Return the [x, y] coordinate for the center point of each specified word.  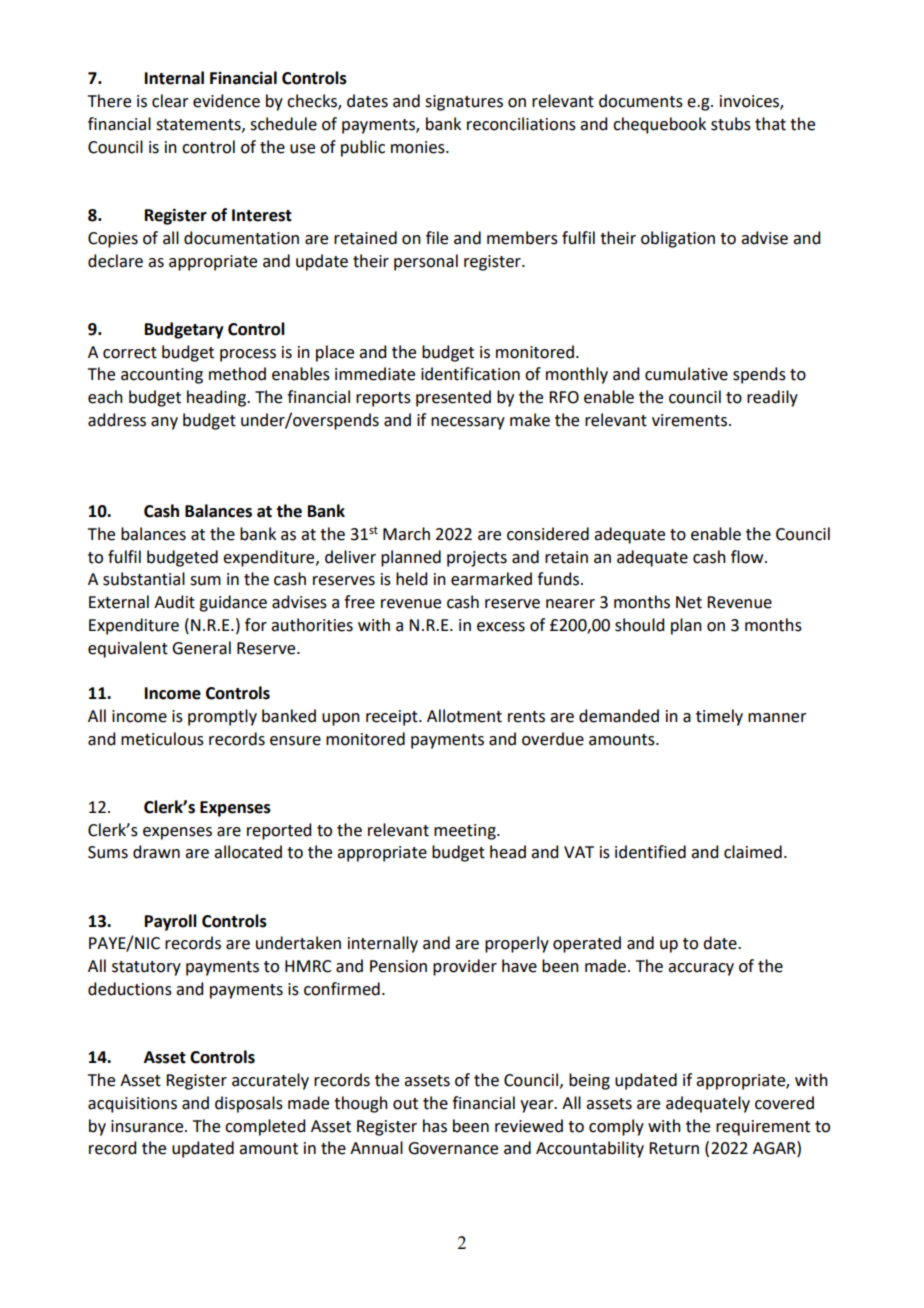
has [435, 1126]
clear [170, 101]
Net [689, 602]
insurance [148, 1126]
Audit [174, 602]
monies [419, 147]
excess [501, 627]
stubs [731, 124]
